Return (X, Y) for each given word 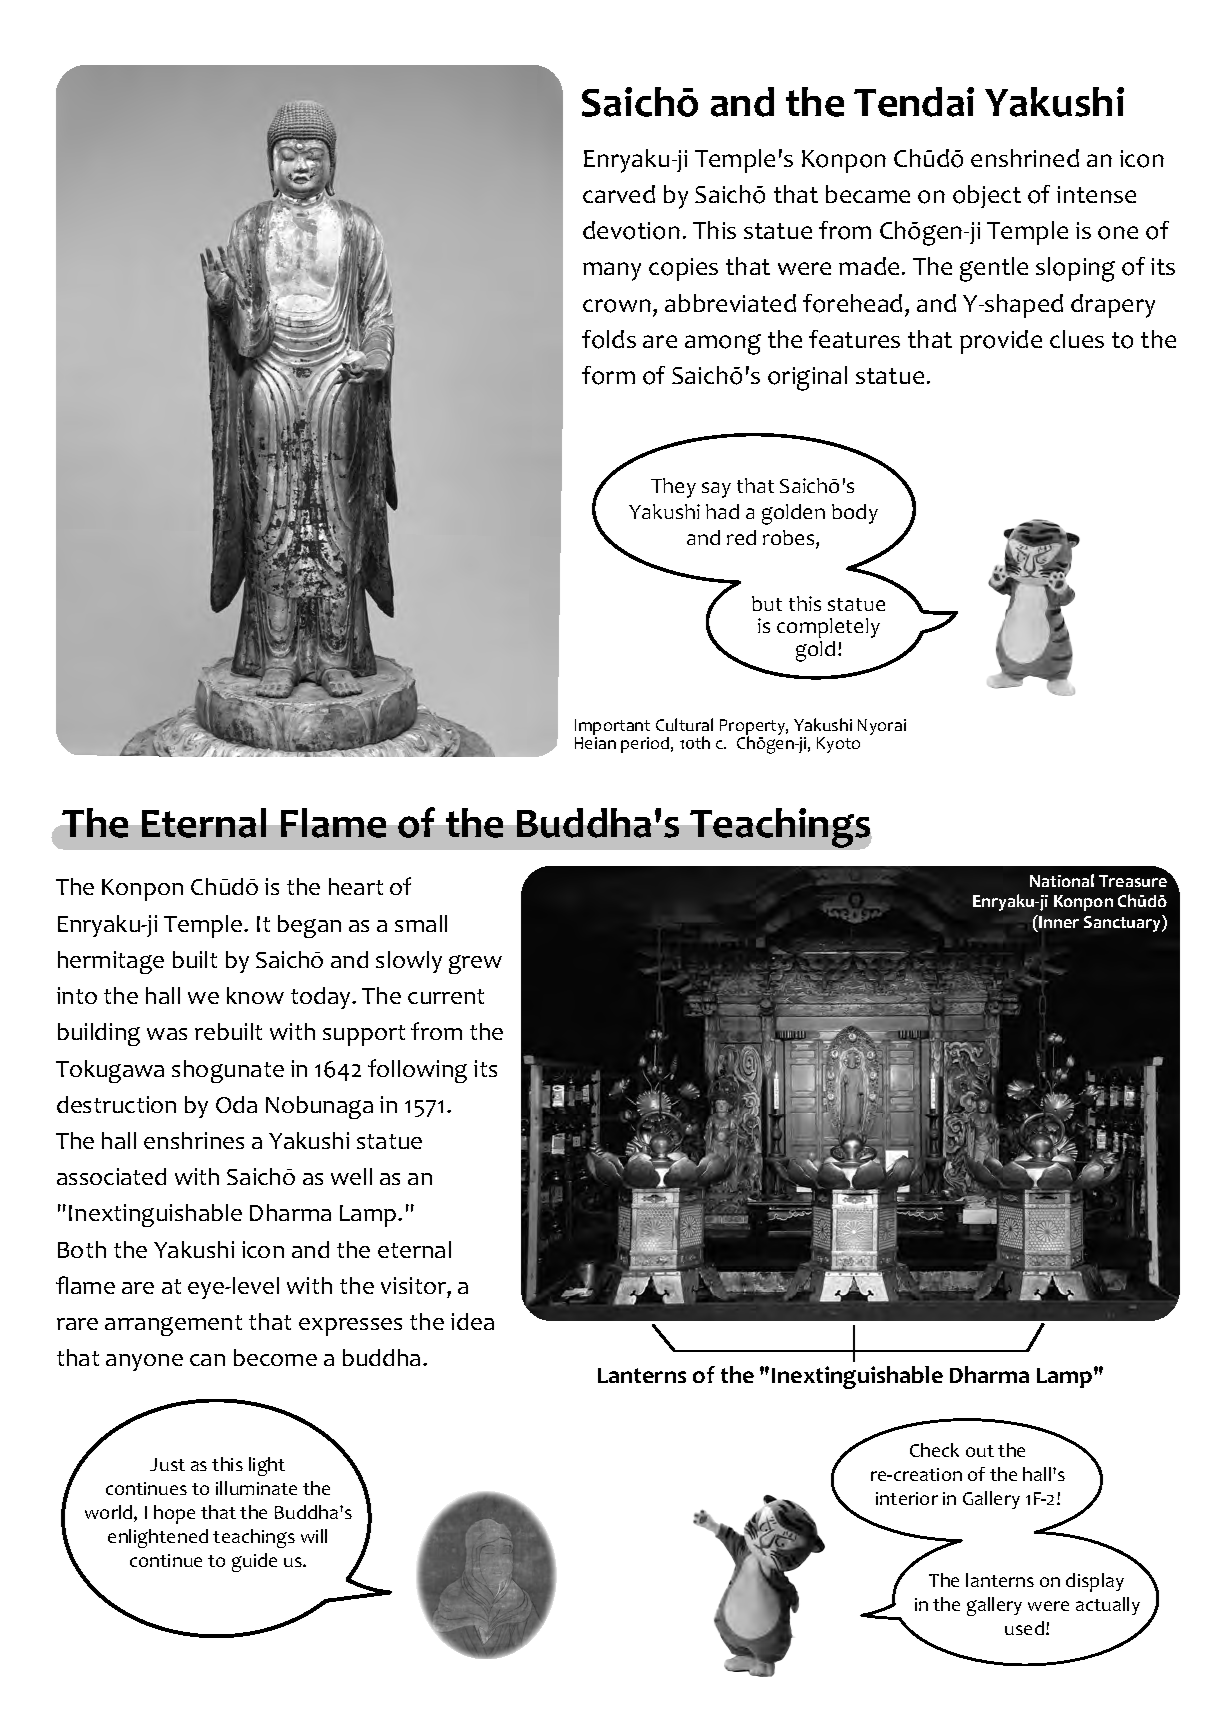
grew (475, 964)
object (987, 196)
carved (619, 194)
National (1062, 880)
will (314, 1536)
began (309, 926)
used (1024, 1628)
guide (254, 1562)
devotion (631, 230)
